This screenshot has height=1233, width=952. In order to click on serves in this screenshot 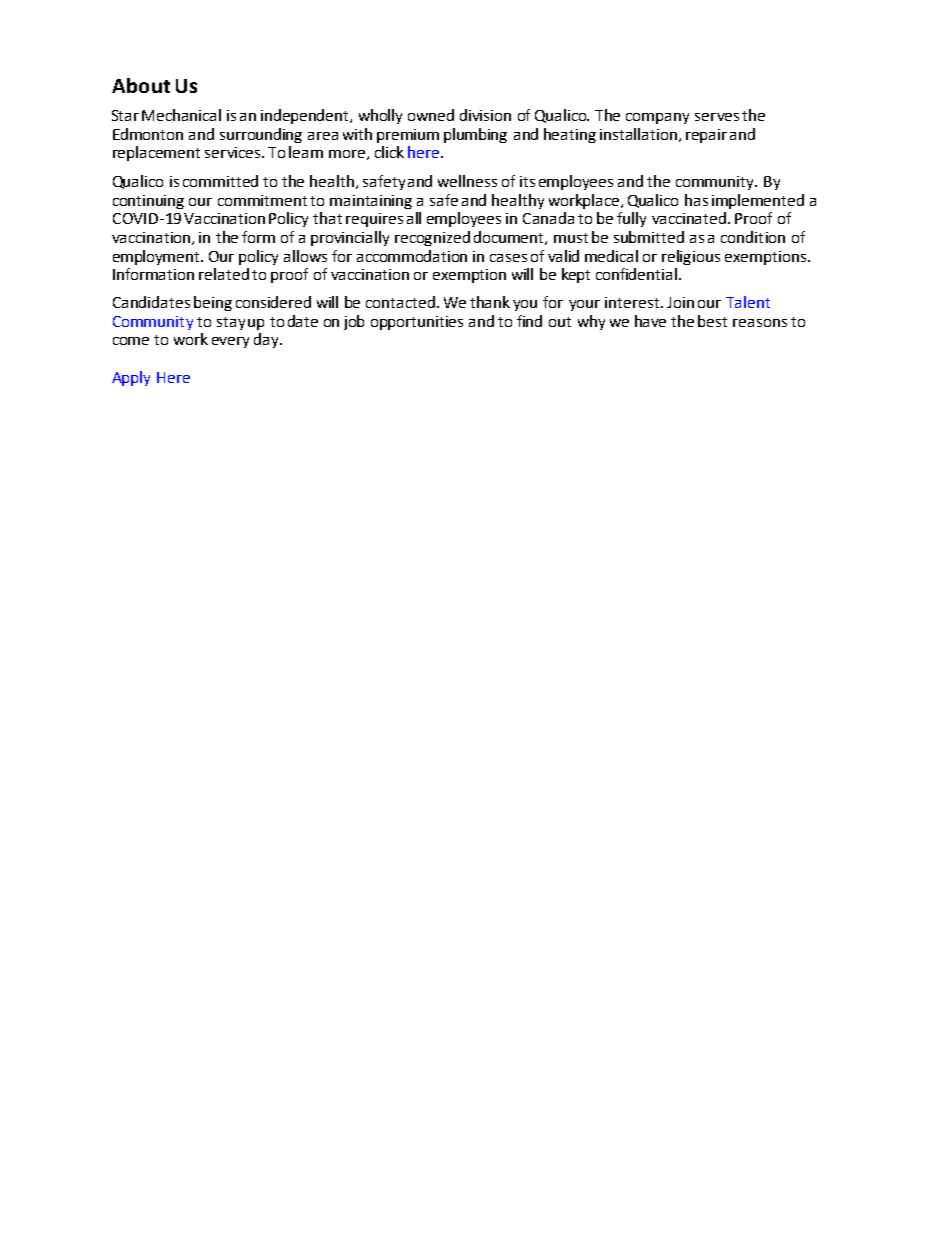, I will do `click(717, 117)`.
